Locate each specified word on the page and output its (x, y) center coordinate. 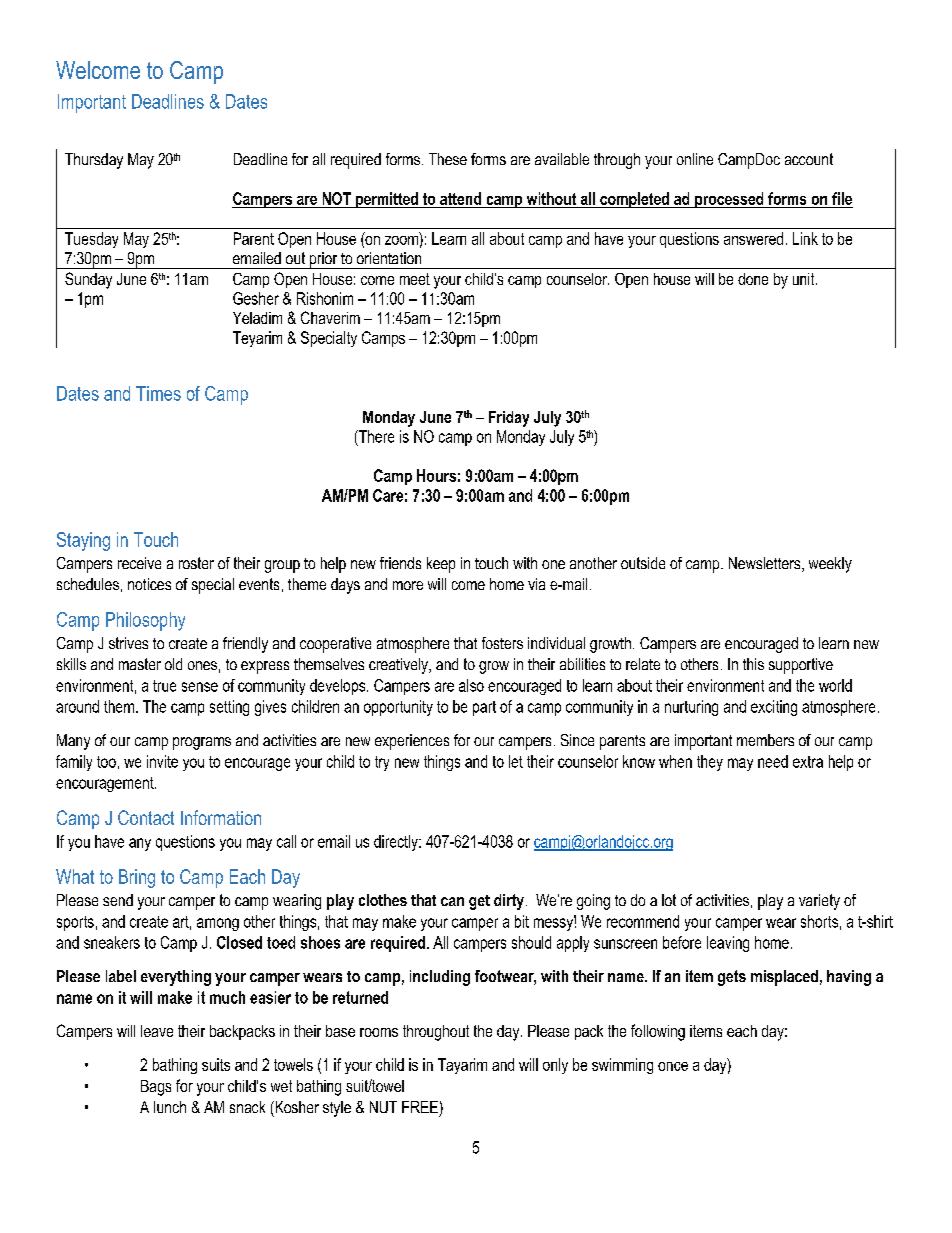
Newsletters (766, 564)
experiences (412, 742)
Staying (83, 541)
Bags (156, 1088)
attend (460, 198)
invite (162, 761)
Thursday (94, 161)
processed (729, 200)
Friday (509, 419)
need (773, 761)
